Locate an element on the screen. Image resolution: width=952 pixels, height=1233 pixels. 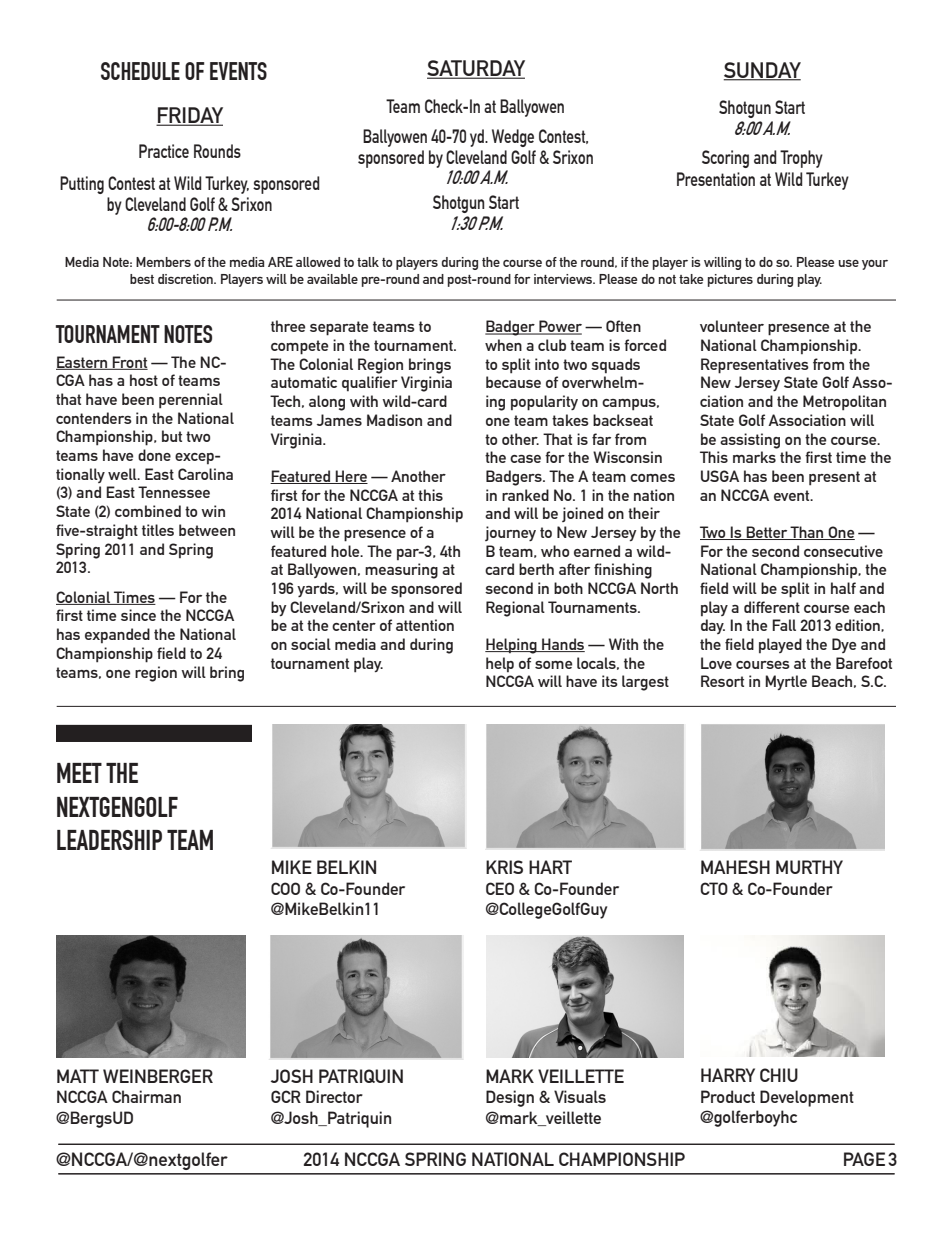
Chairman is located at coordinates (146, 1096).
